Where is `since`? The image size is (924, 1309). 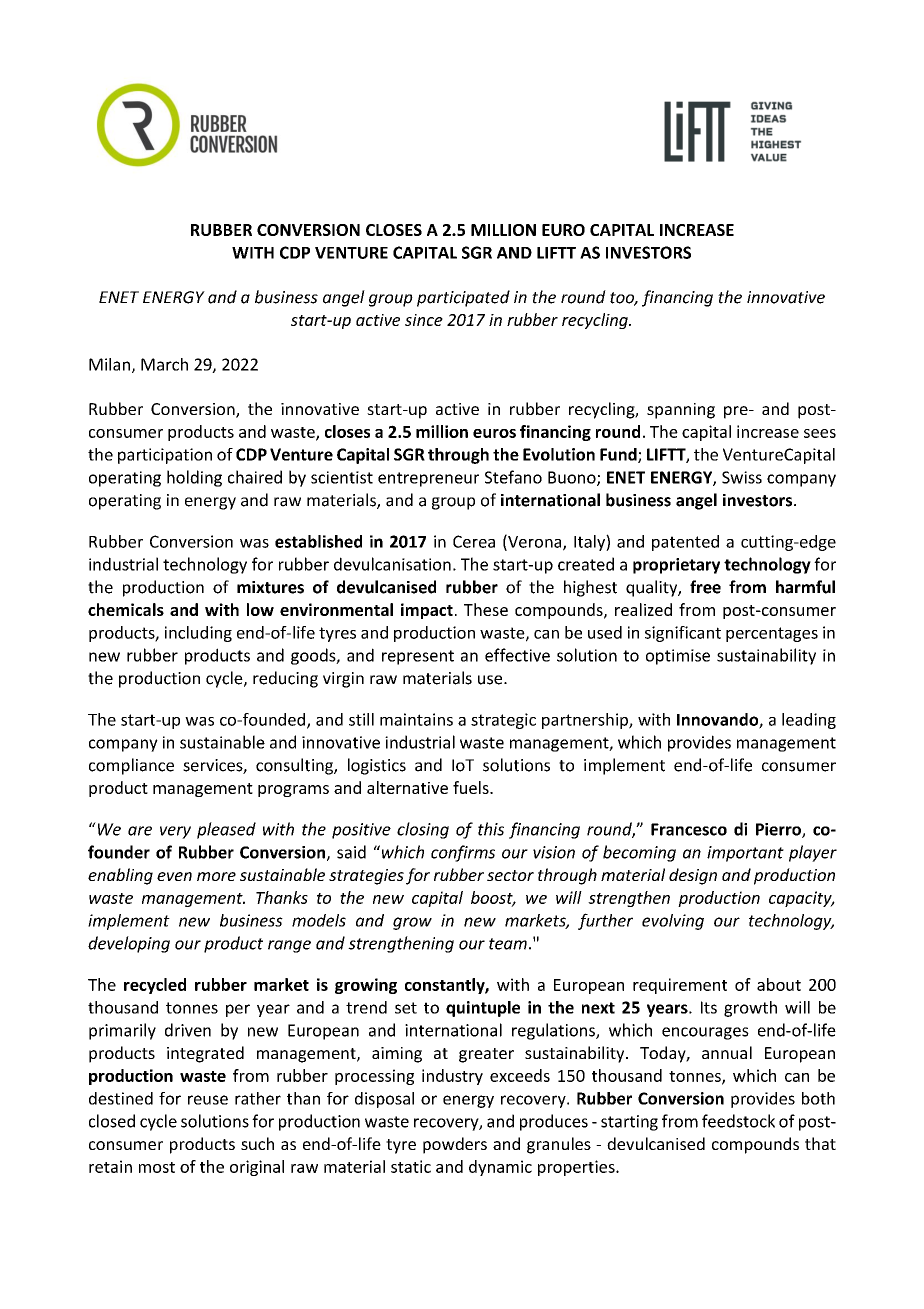
since is located at coordinates (424, 320).
